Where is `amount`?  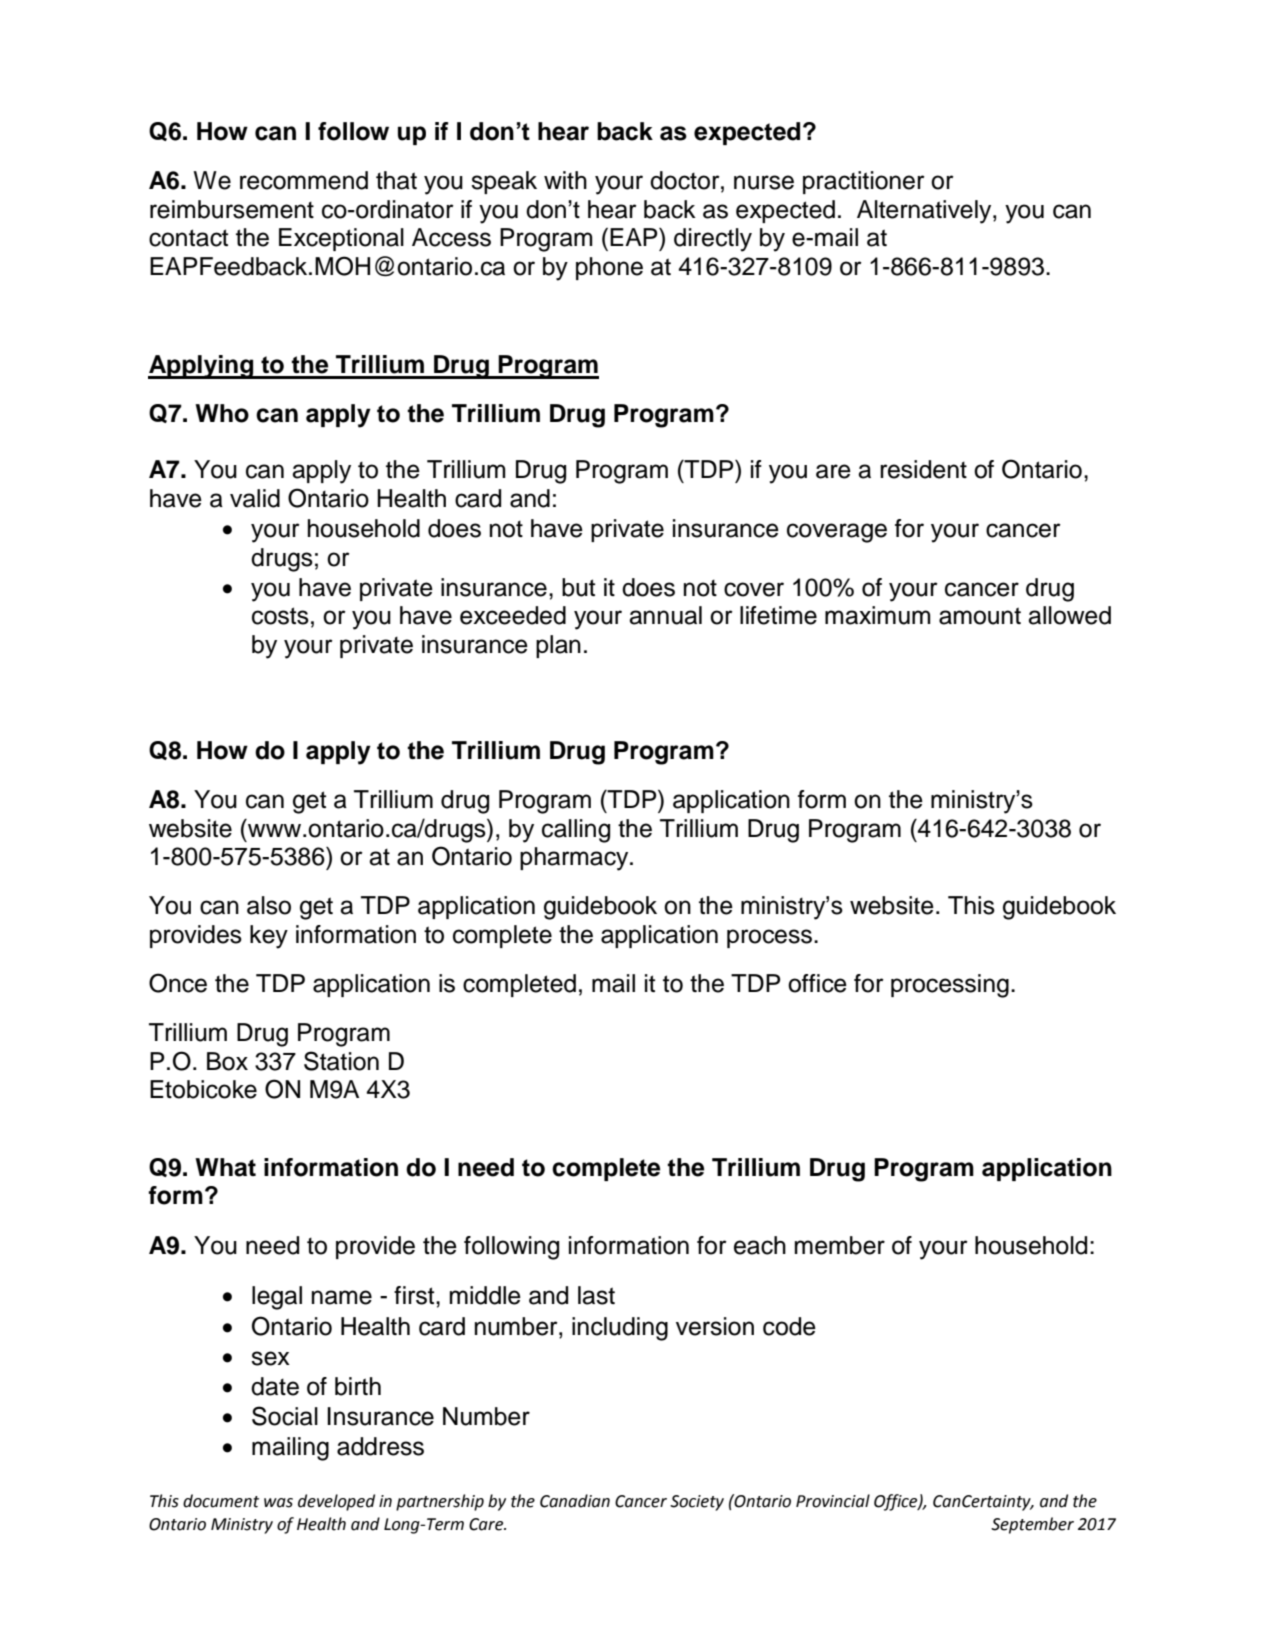
amount is located at coordinates (980, 616).
